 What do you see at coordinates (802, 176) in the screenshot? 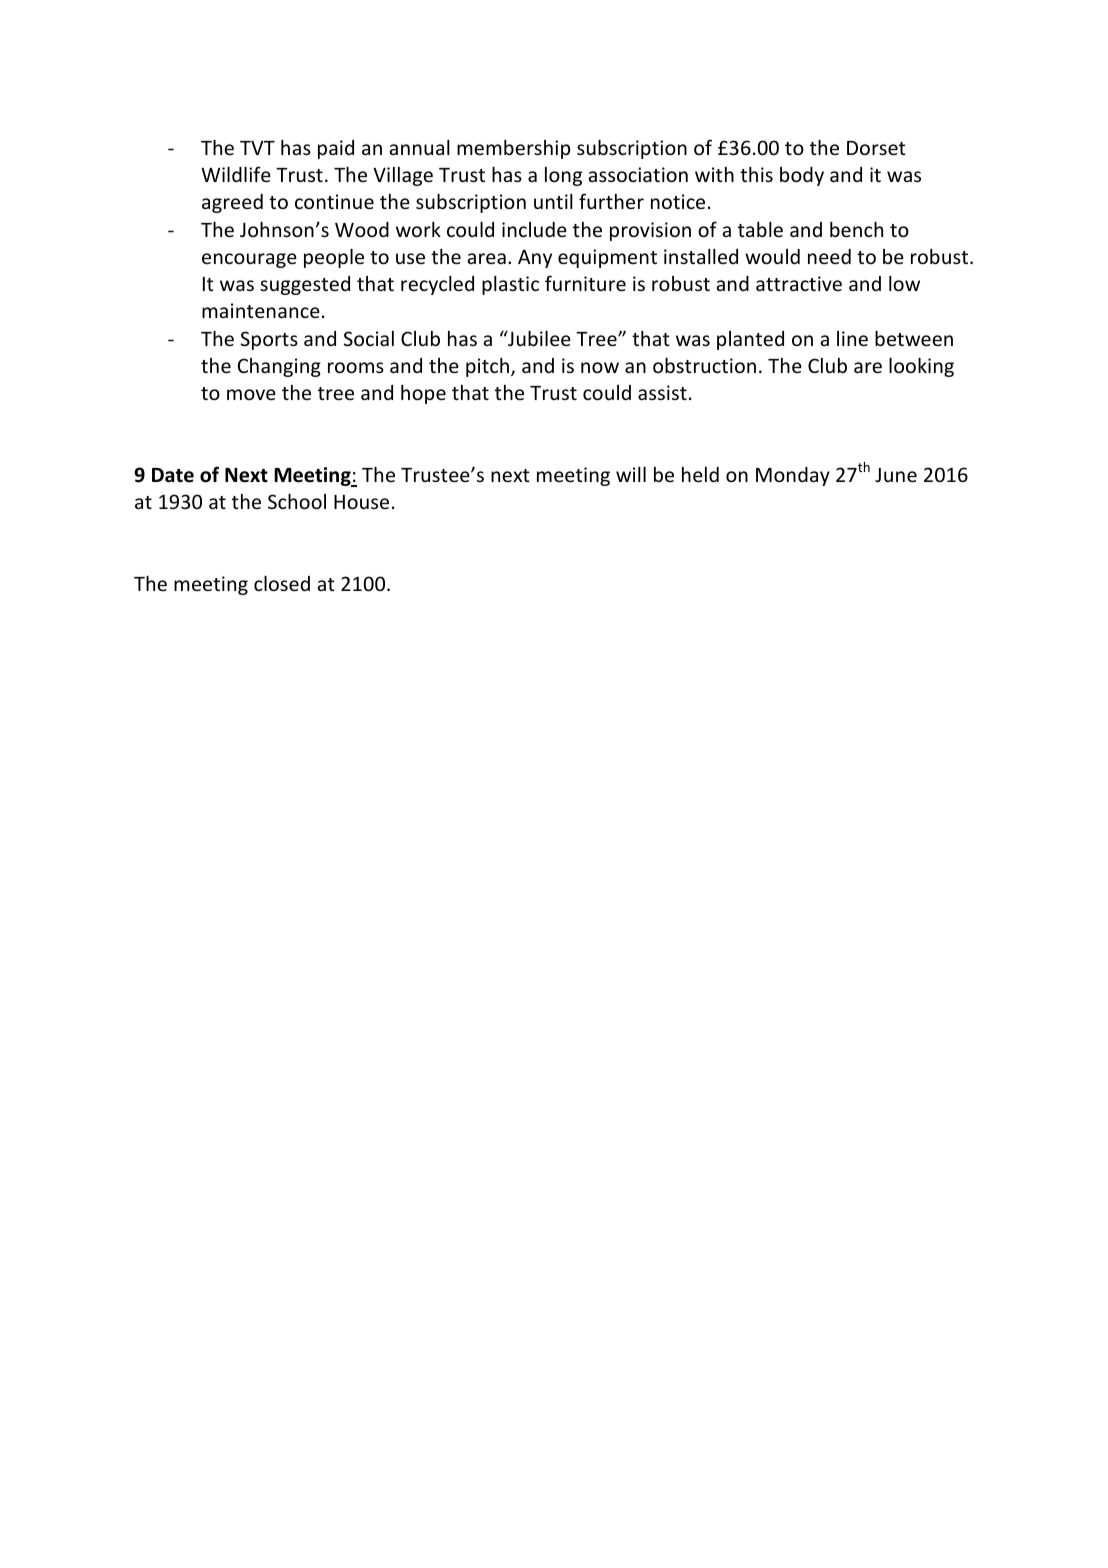
I see `body` at bounding box center [802, 176].
